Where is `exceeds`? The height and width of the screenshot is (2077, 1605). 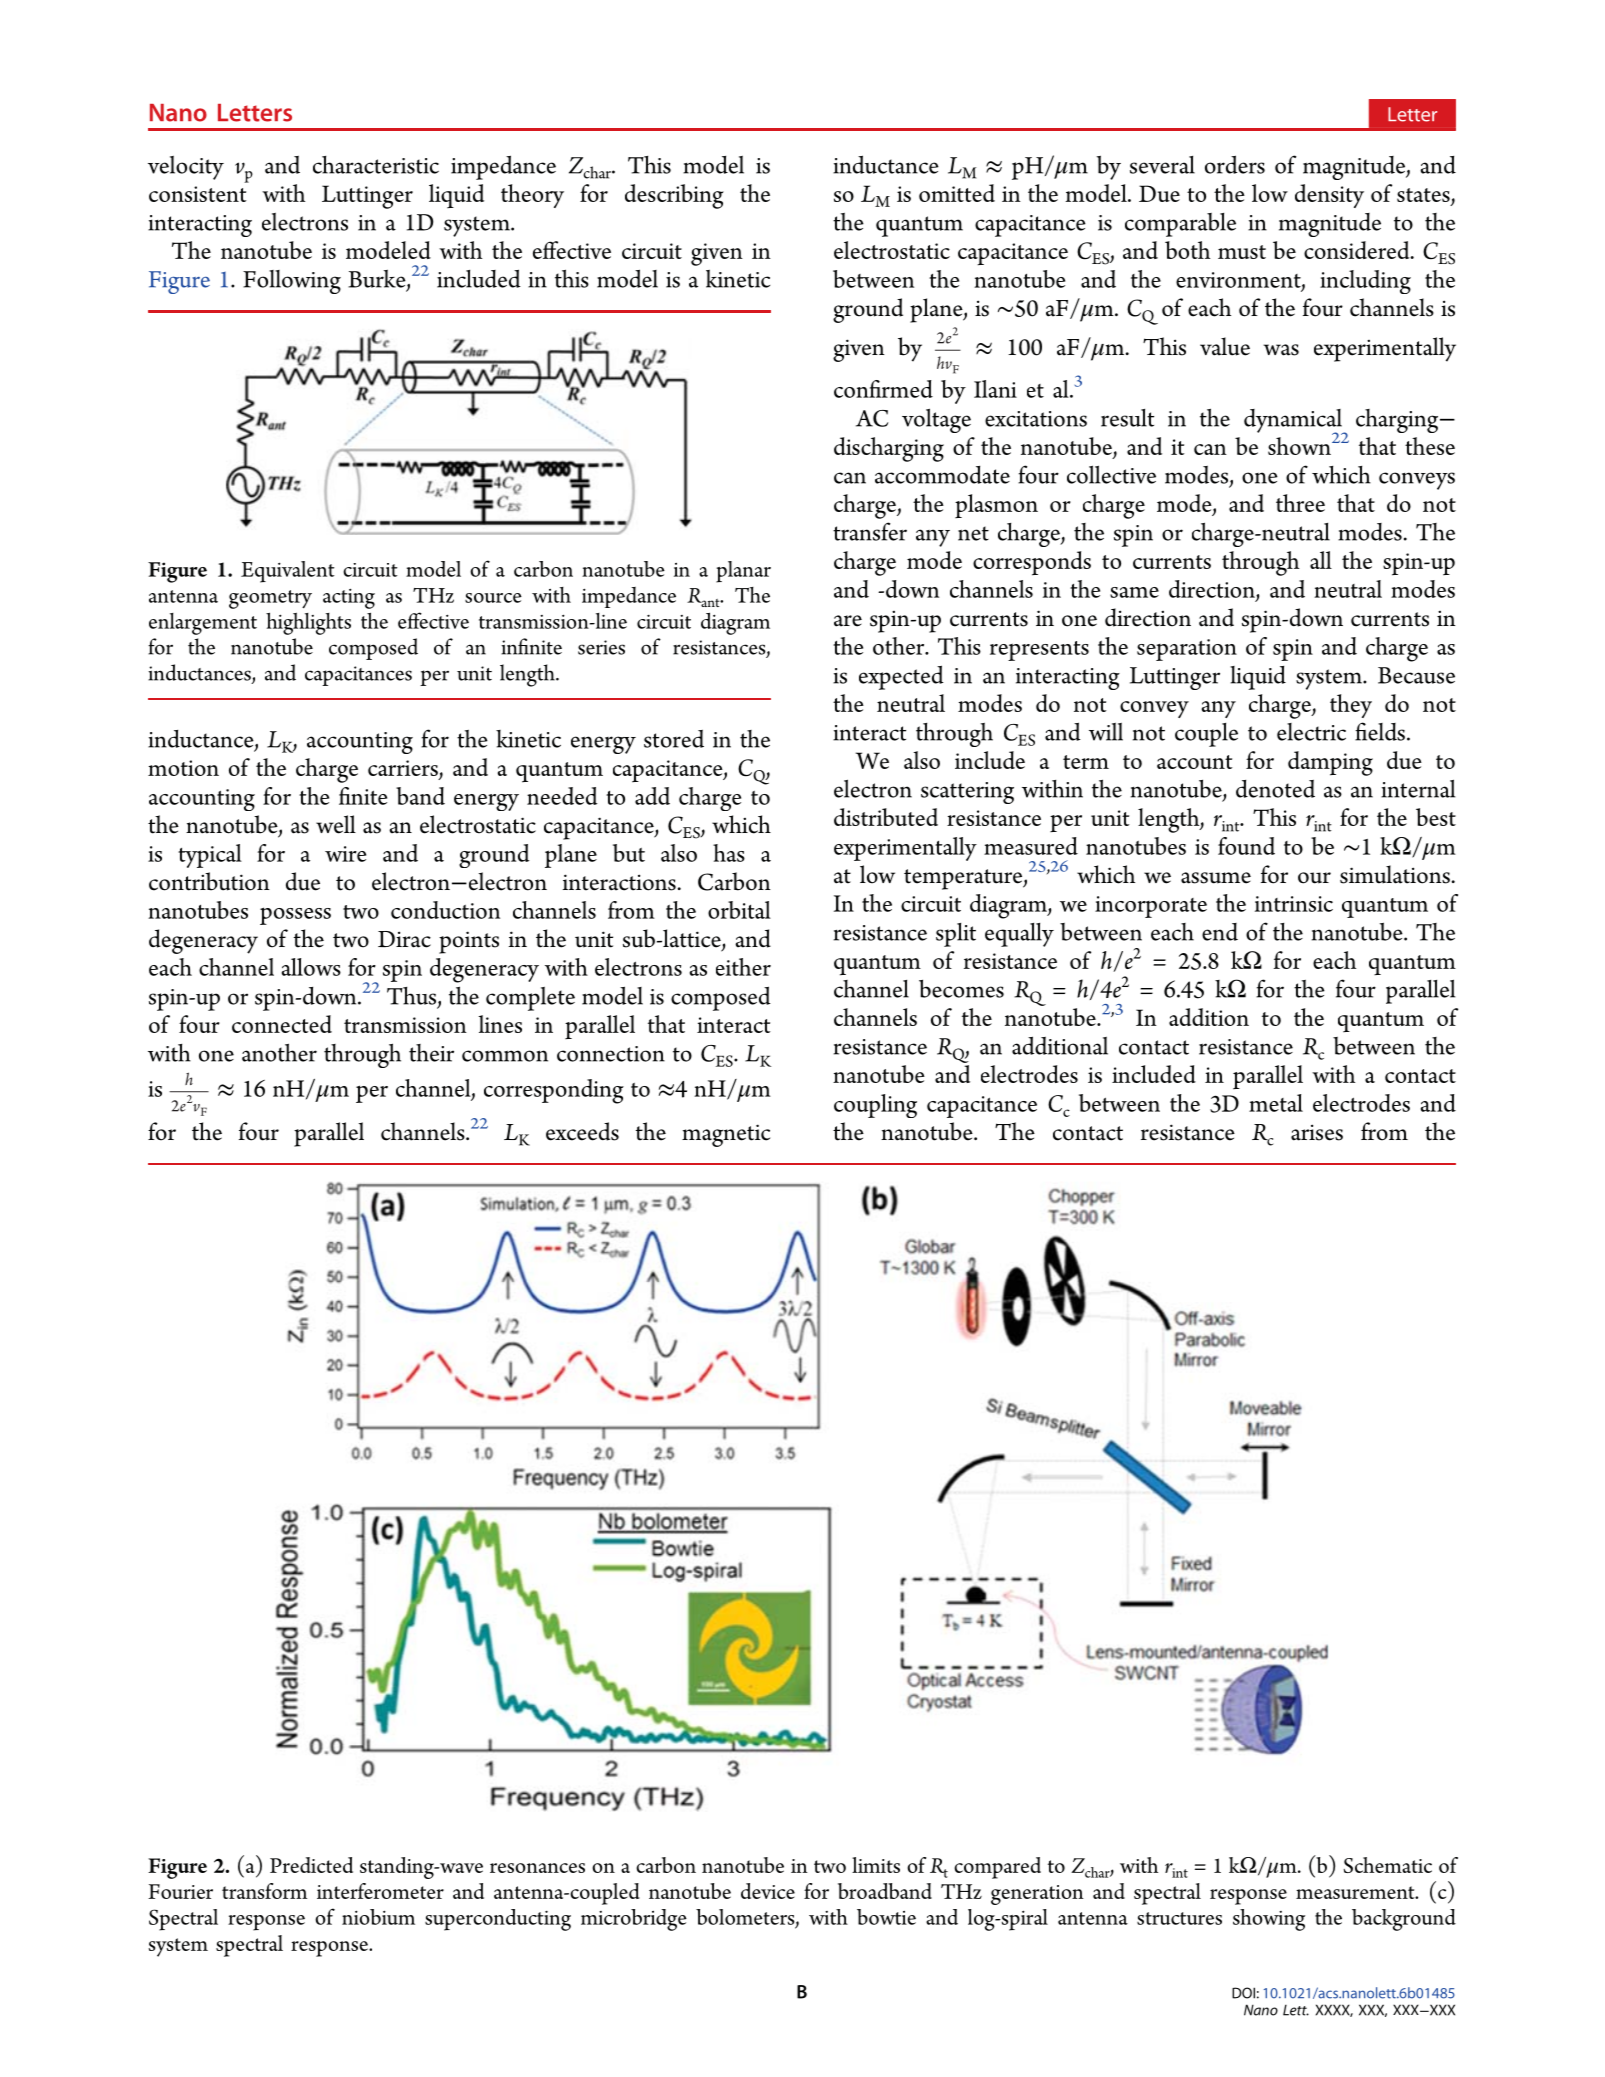
exceeds is located at coordinates (582, 1131).
